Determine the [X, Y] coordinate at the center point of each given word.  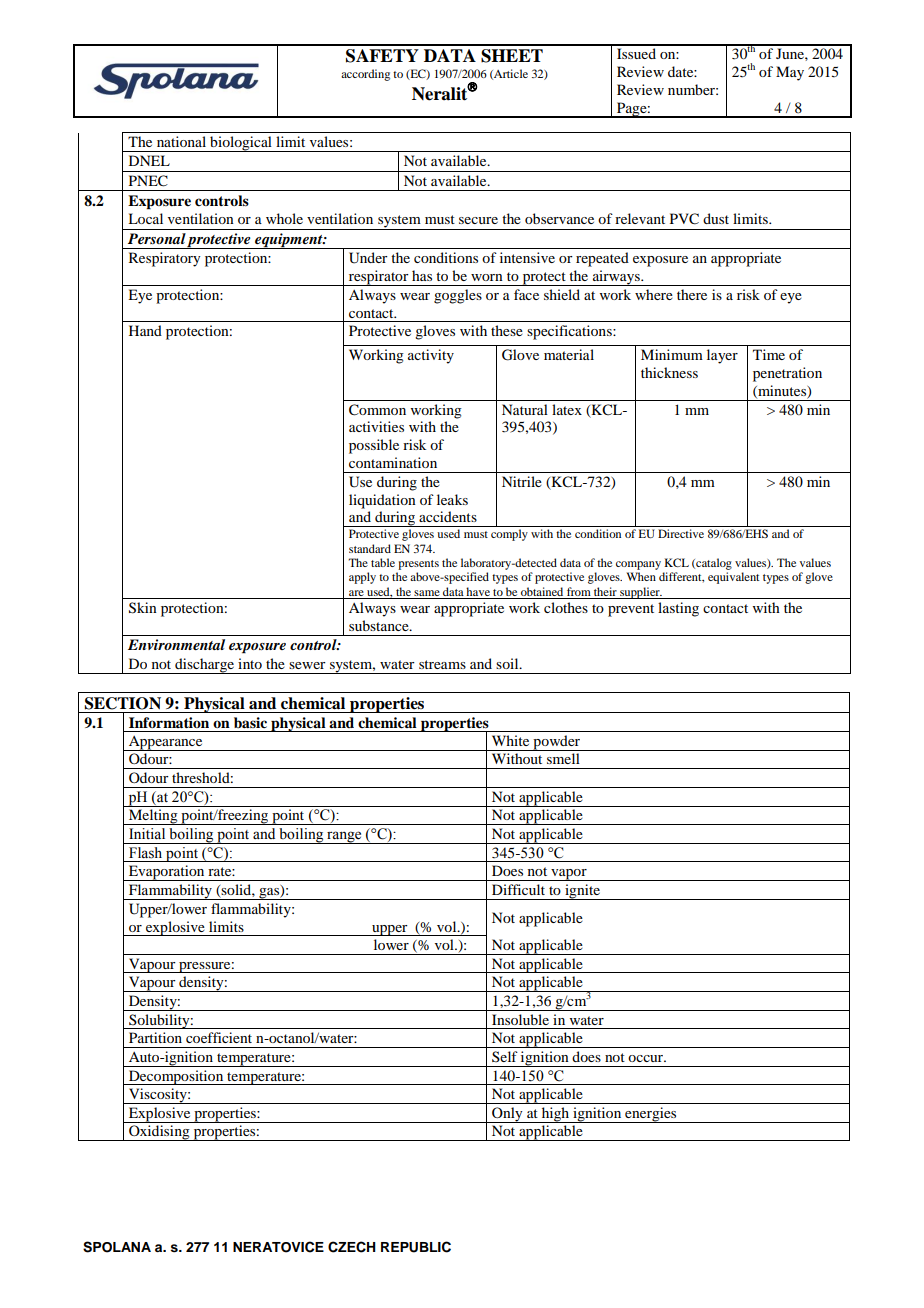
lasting [678, 609]
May [790, 73]
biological [241, 144]
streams [442, 664]
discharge [204, 666]
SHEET [512, 56]
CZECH [352, 1247]
